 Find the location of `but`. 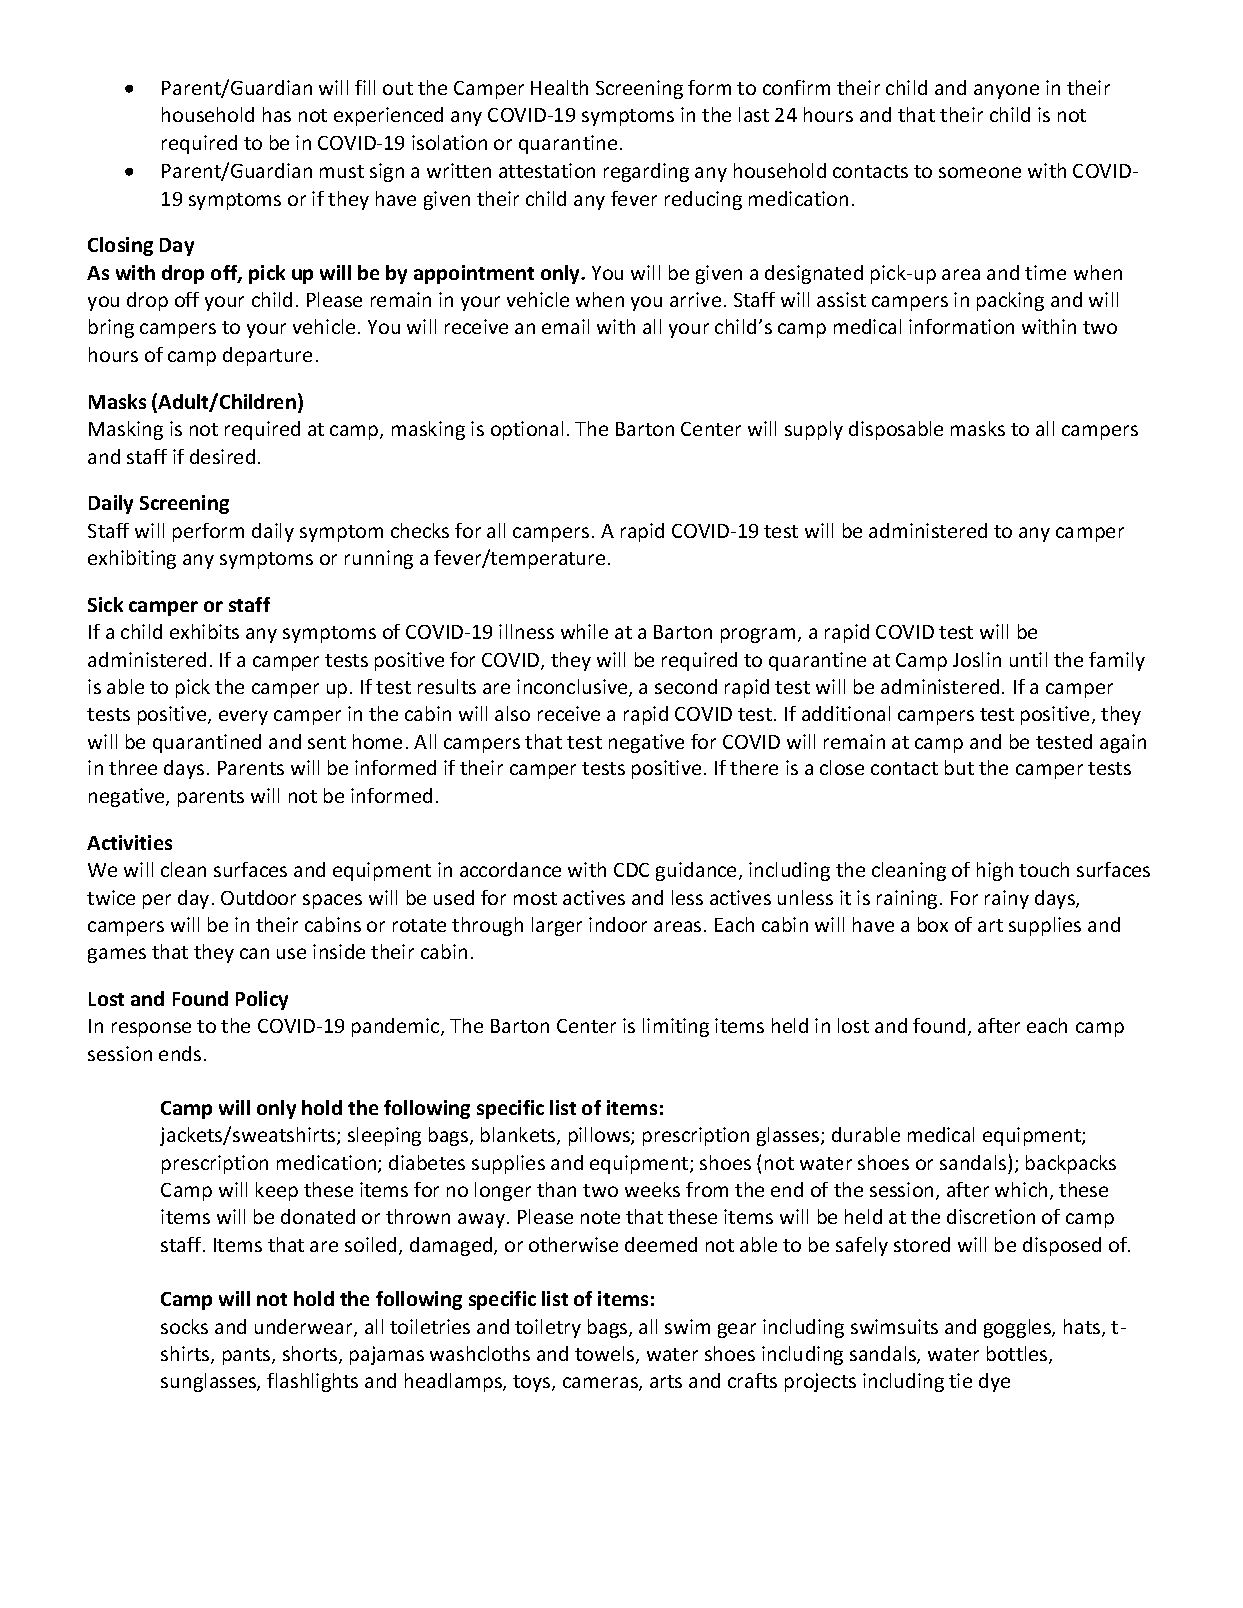

but is located at coordinates (959, 767).
